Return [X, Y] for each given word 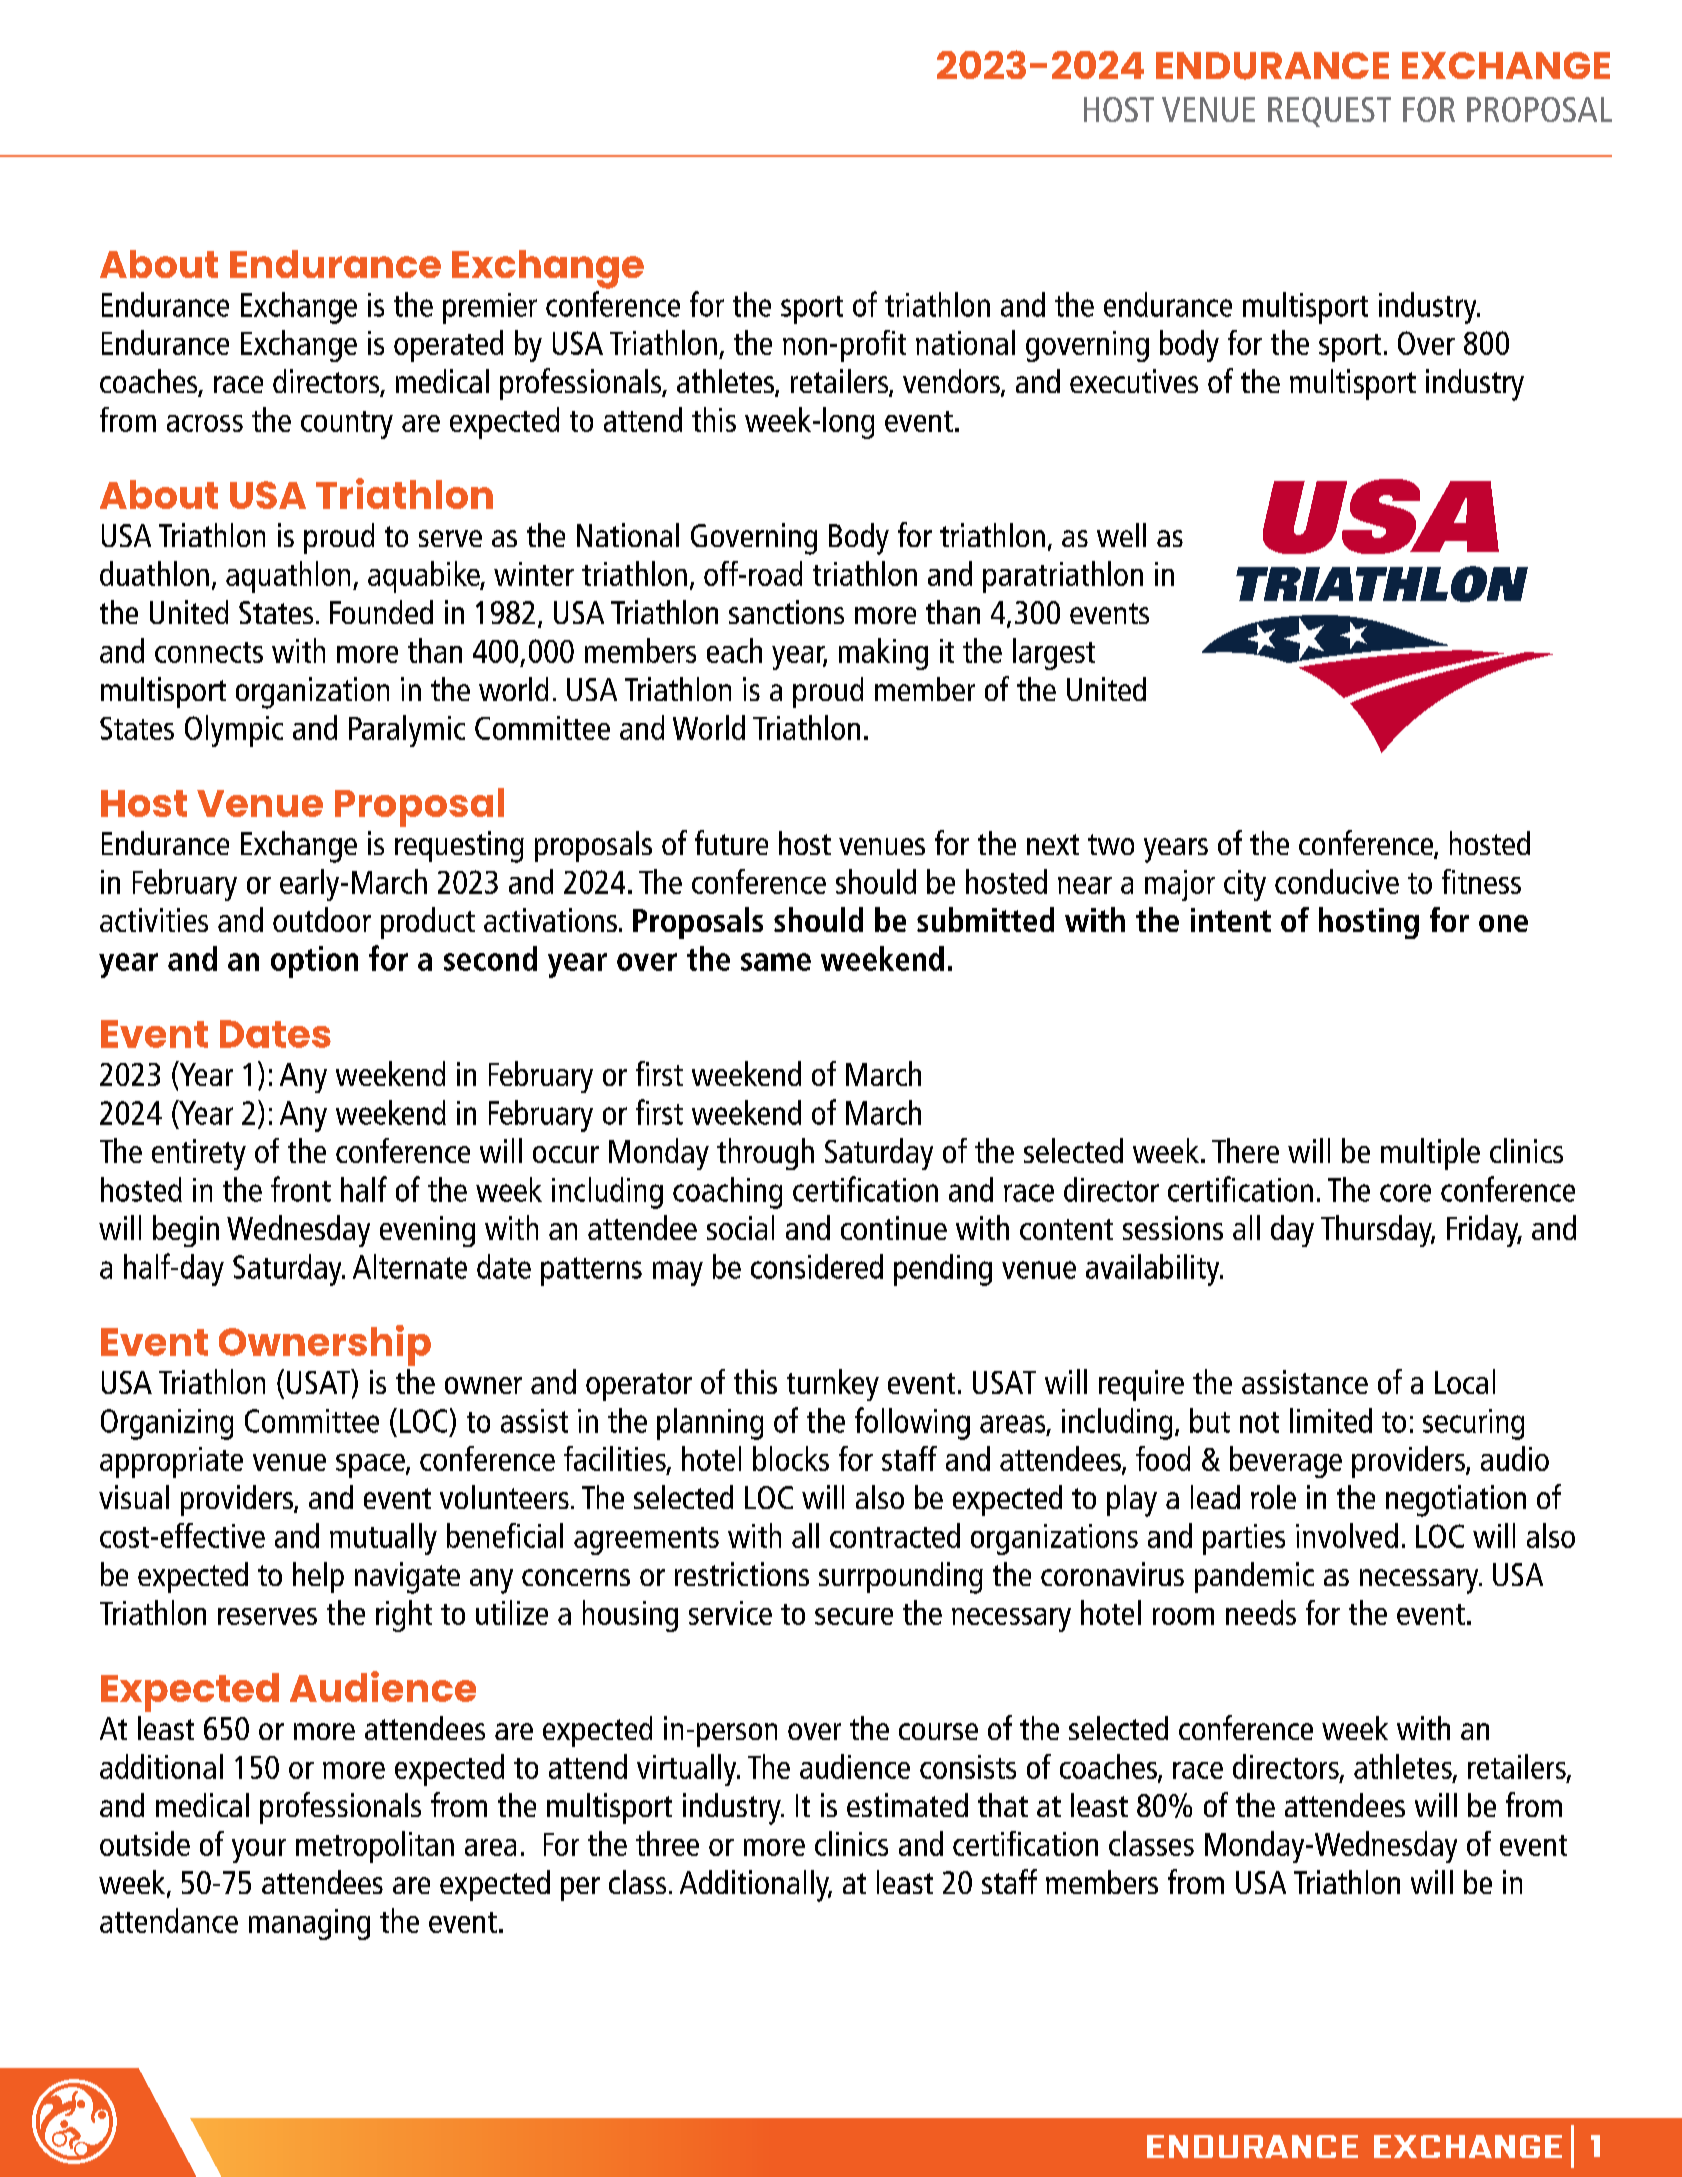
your [259, 1851]
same [776, 962]
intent [1231, 920]
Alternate [410, 1266]
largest [1054, 654]
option [314, 962]
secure [854, 1616]
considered [817, 1266]
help [318, 1577]
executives [1134, 381]
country [347, 425]
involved [1347, 1535]
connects [209, 652]
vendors [952, 382]
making [883, 654]
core [1405, 1193]
